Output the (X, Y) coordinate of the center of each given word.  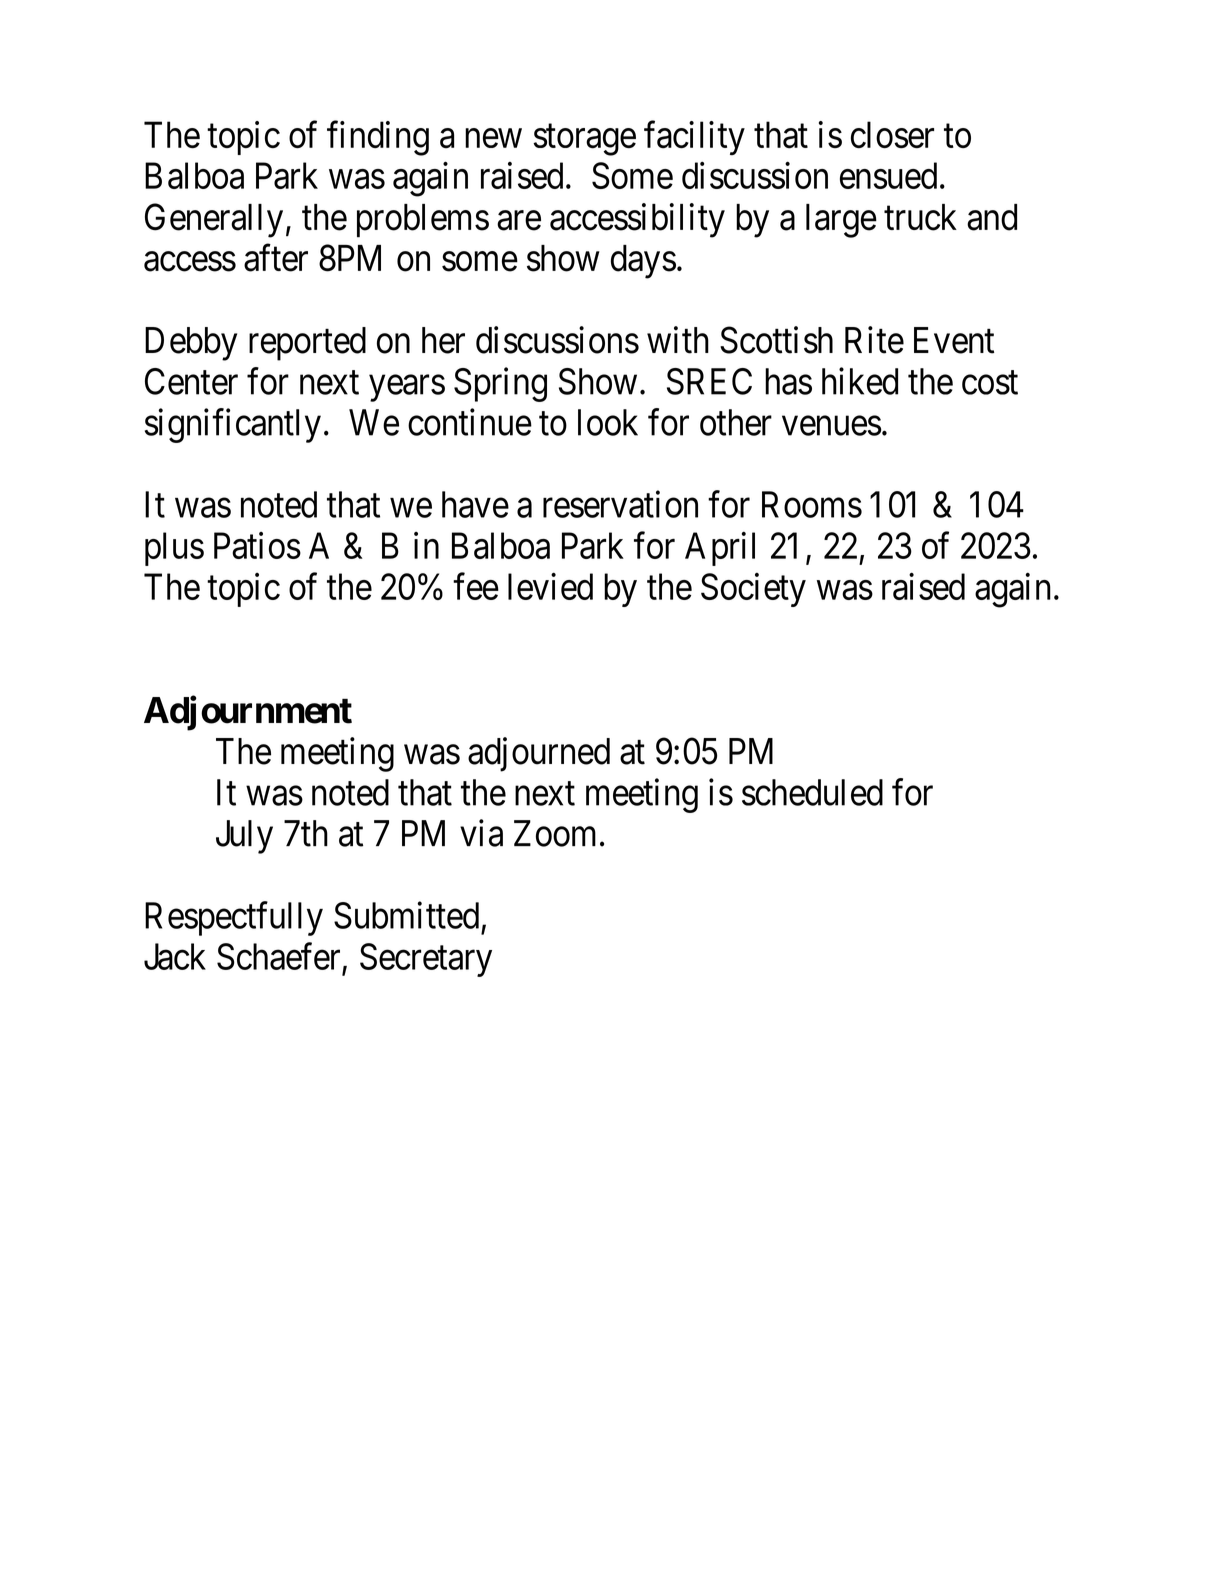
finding (378, 138)
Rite (874, 340)
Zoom (555, 833)
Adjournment (248, 713)
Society (753, 590)
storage (584, 140)
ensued (888, 175)
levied (550, 586)
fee (476, 586)
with (678, 340)
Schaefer (278, 956)
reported (307, 344)
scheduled (812, 792)
